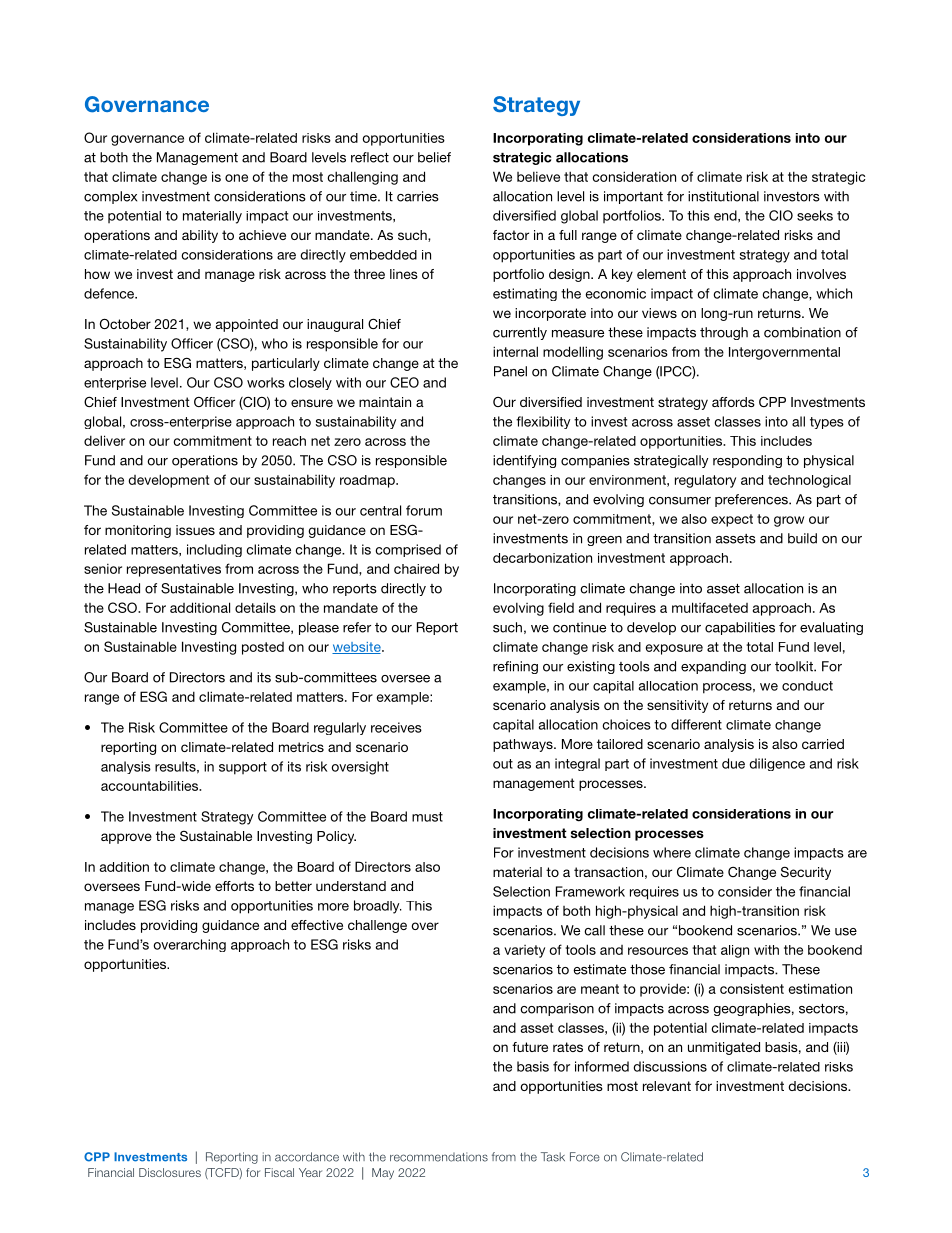 Image resolution: width=952 pixels, height=1233 pixels. What do you see at coordinates (418, 196) in the document?
I see `carries` at bounding box center [418, 196].
